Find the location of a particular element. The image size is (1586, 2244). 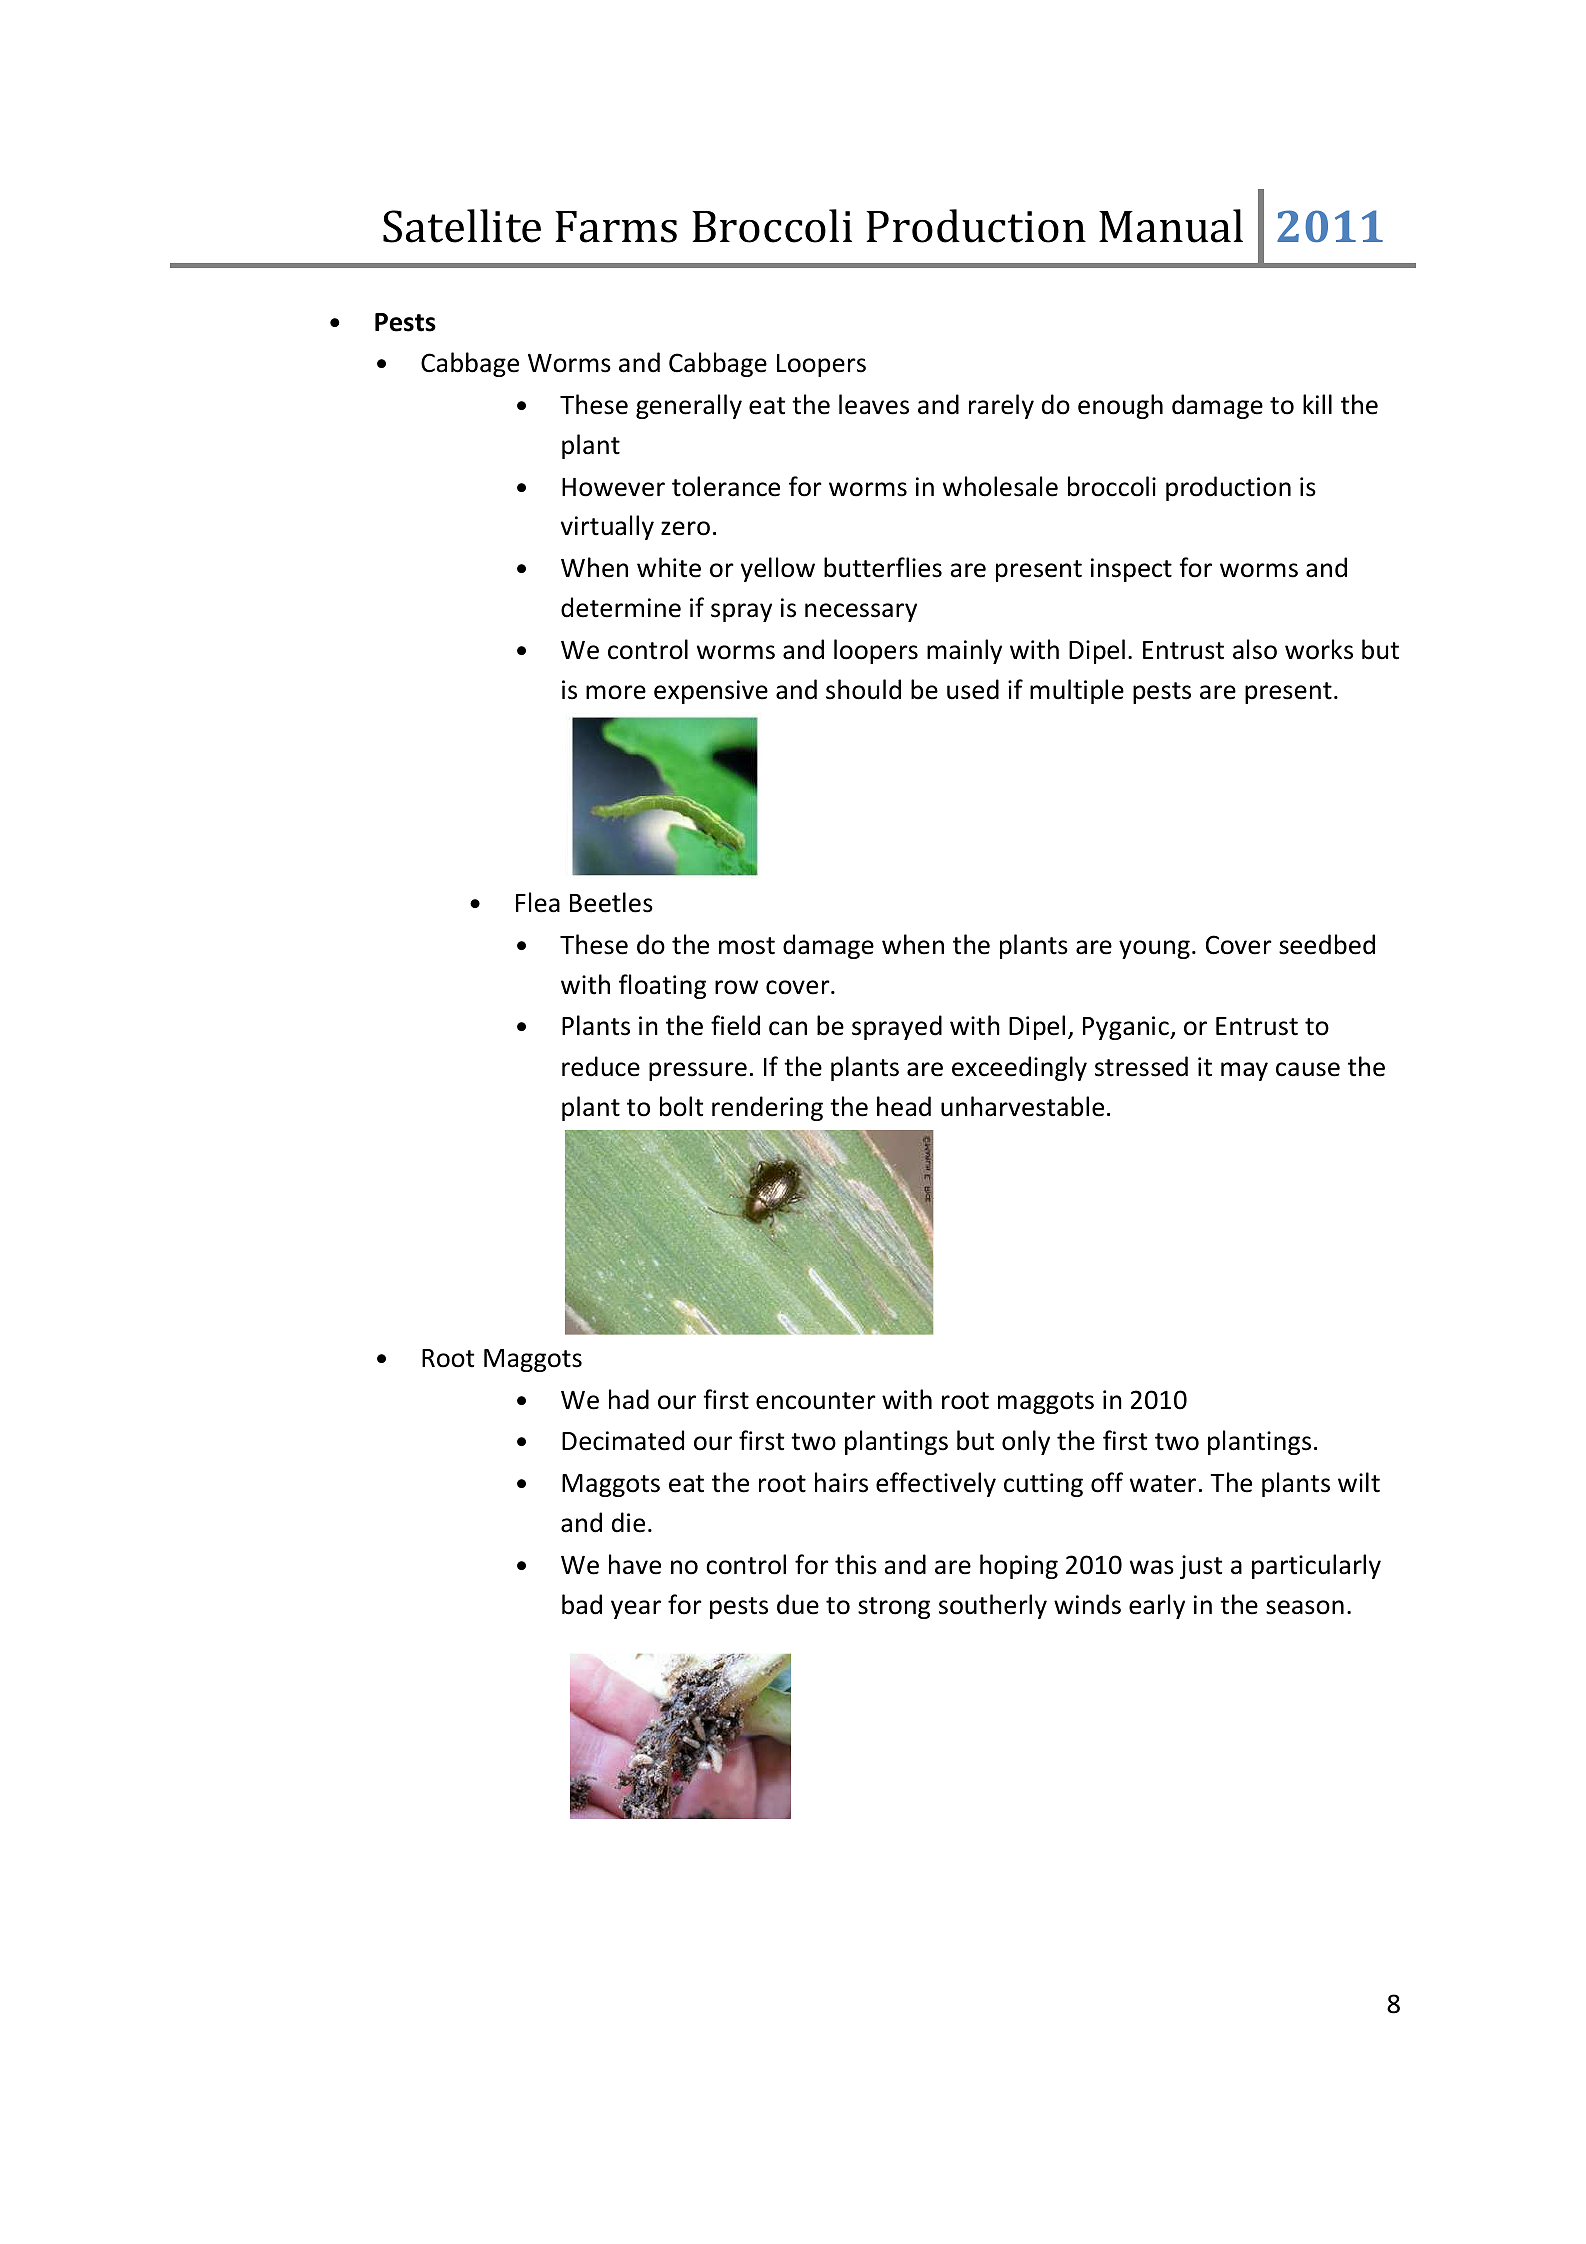

Manual is located at coordinates (1171, 226).
